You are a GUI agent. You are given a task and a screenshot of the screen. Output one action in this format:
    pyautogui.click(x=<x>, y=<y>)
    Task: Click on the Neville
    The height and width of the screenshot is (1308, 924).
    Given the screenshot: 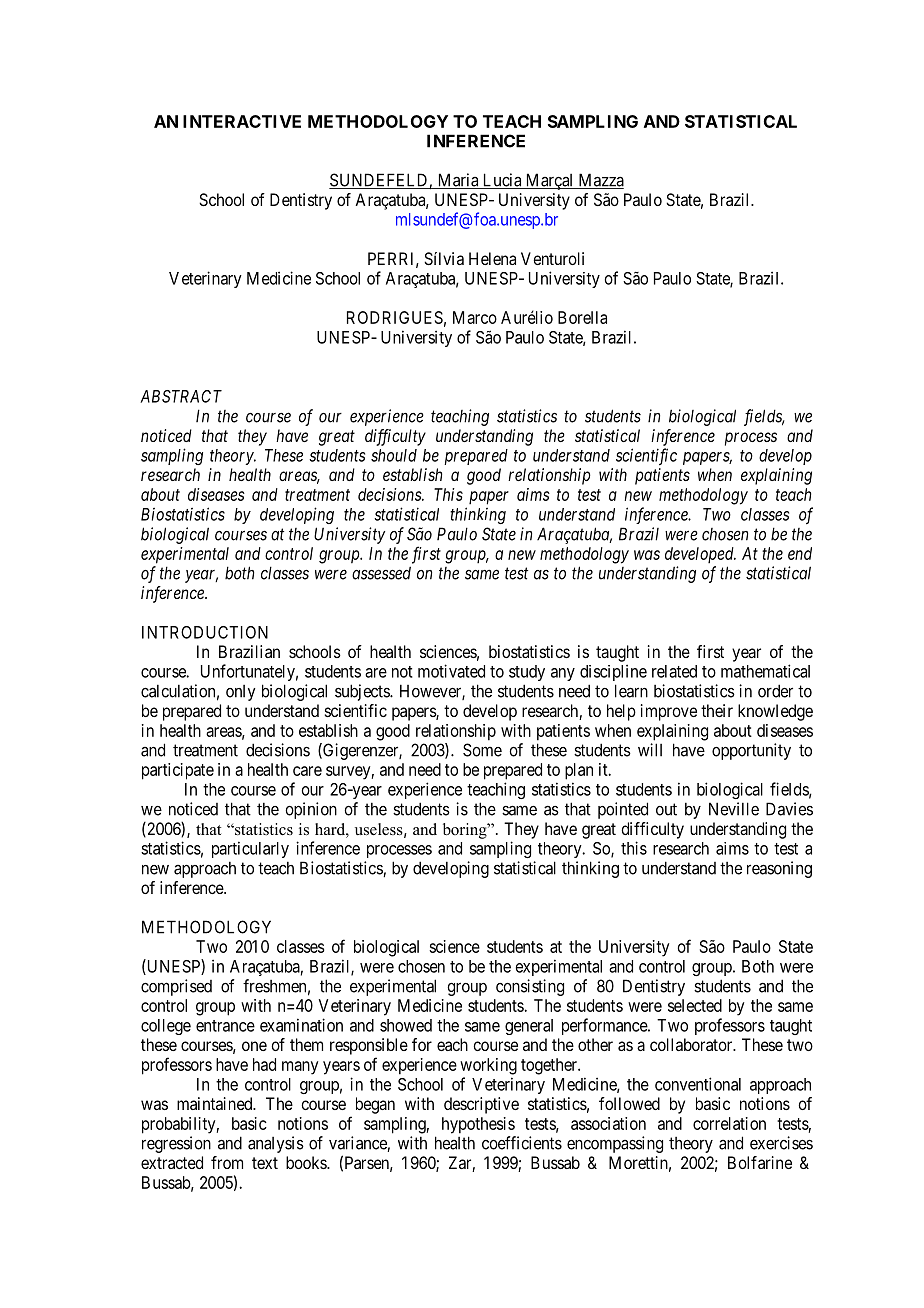 What is the action you would take?
    pyautogui.click(x=734, y=809)
